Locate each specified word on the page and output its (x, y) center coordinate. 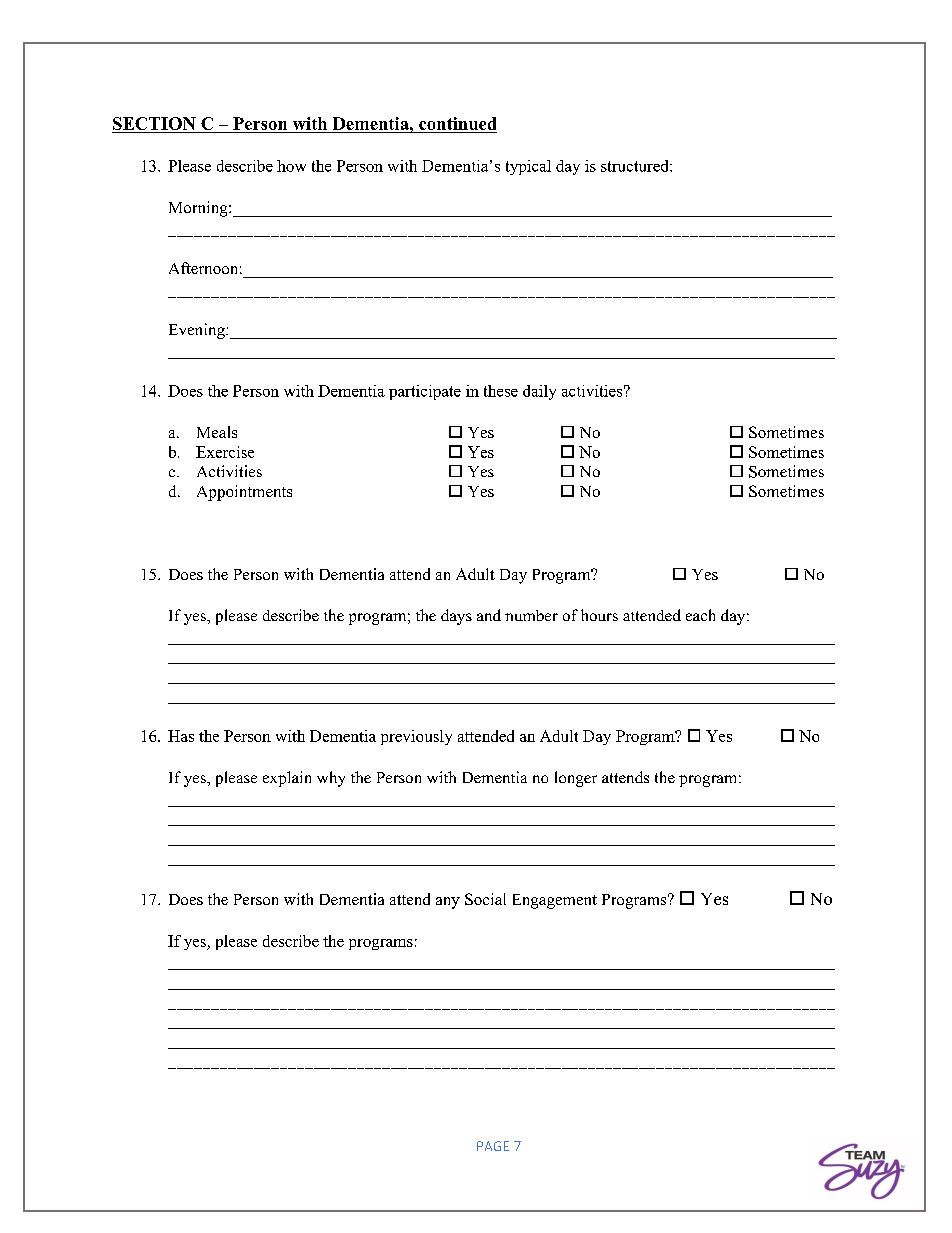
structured (636, 166)
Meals (217, 432)
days (456, 617)
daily (539, 392)
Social (485, 899)
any (448, 903)
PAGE (493, 1146)
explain (287, 779)
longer (576, 779)
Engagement (555, 901)
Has (181, 736)
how (291, 166)
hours (599, 615)
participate (425, 392)
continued (457, 123)
